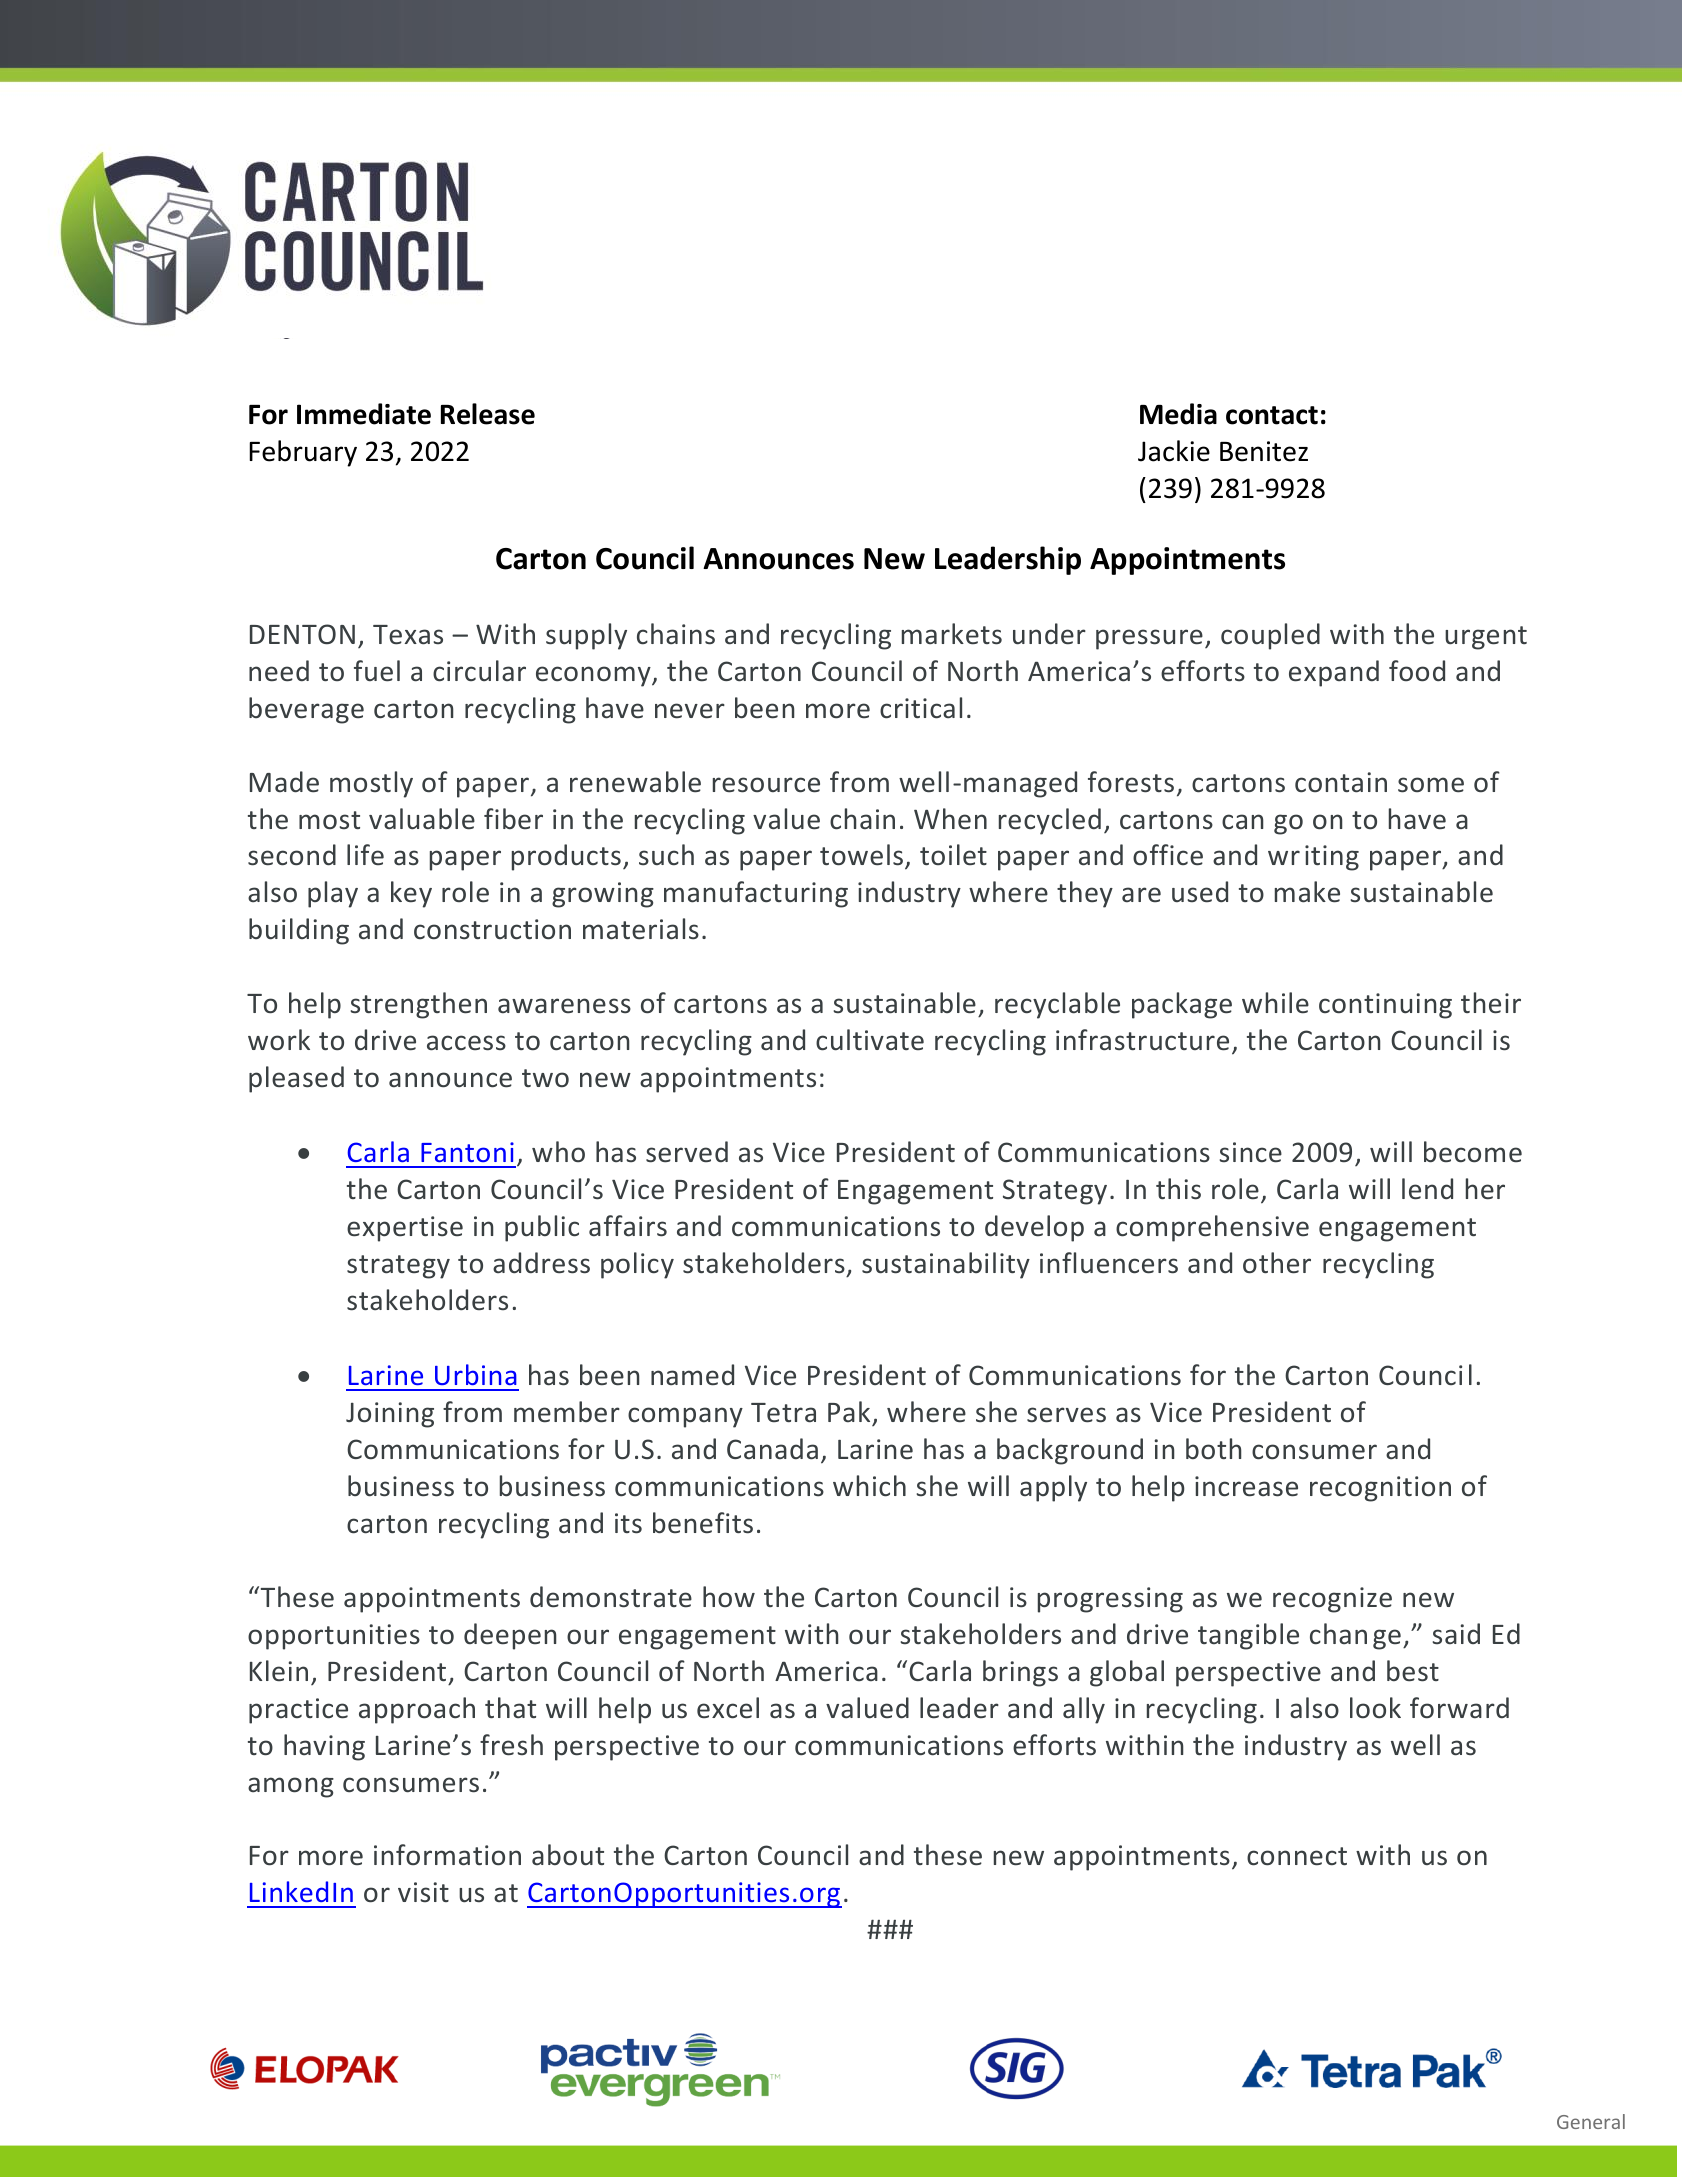  Describe the element at coordinates (422, 819) in the image. I see `valuable` at that location.
